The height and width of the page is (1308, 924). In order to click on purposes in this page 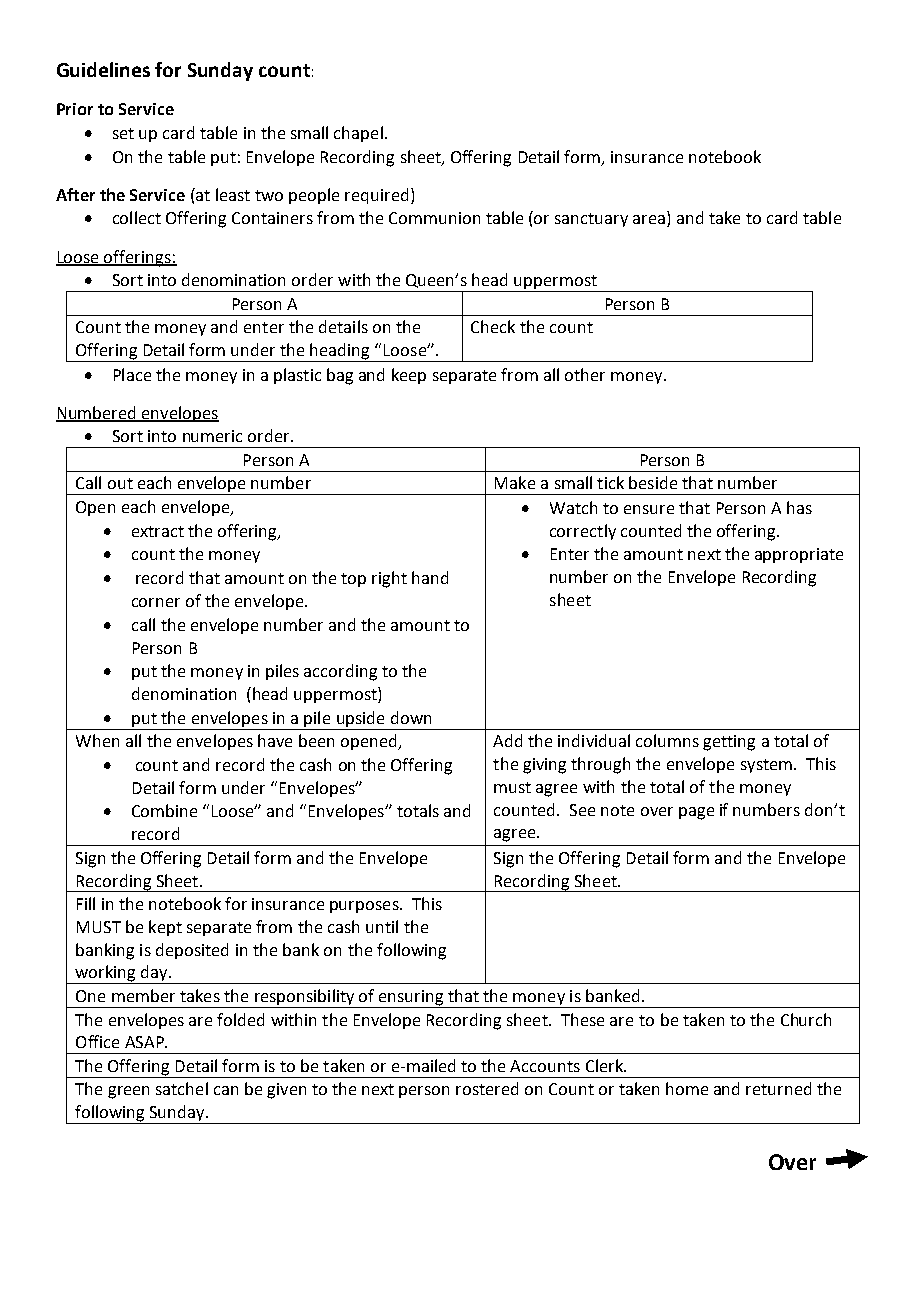, I will do `click(365, 907)`.
